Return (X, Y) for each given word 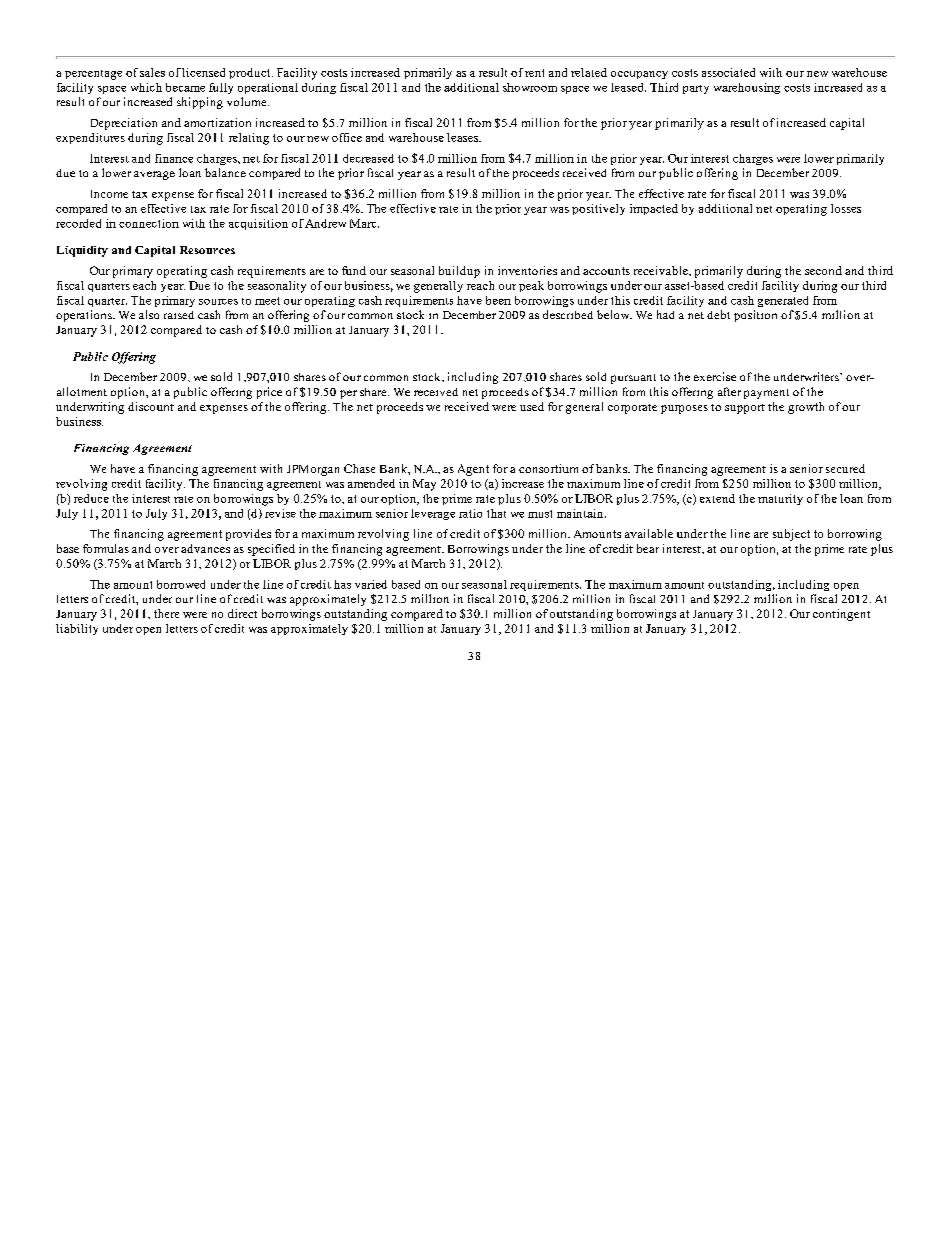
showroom (530, 87)
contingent (841, 615)
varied (371, 584)
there (166, 613)
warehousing (747, 88)
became (185, 87)
